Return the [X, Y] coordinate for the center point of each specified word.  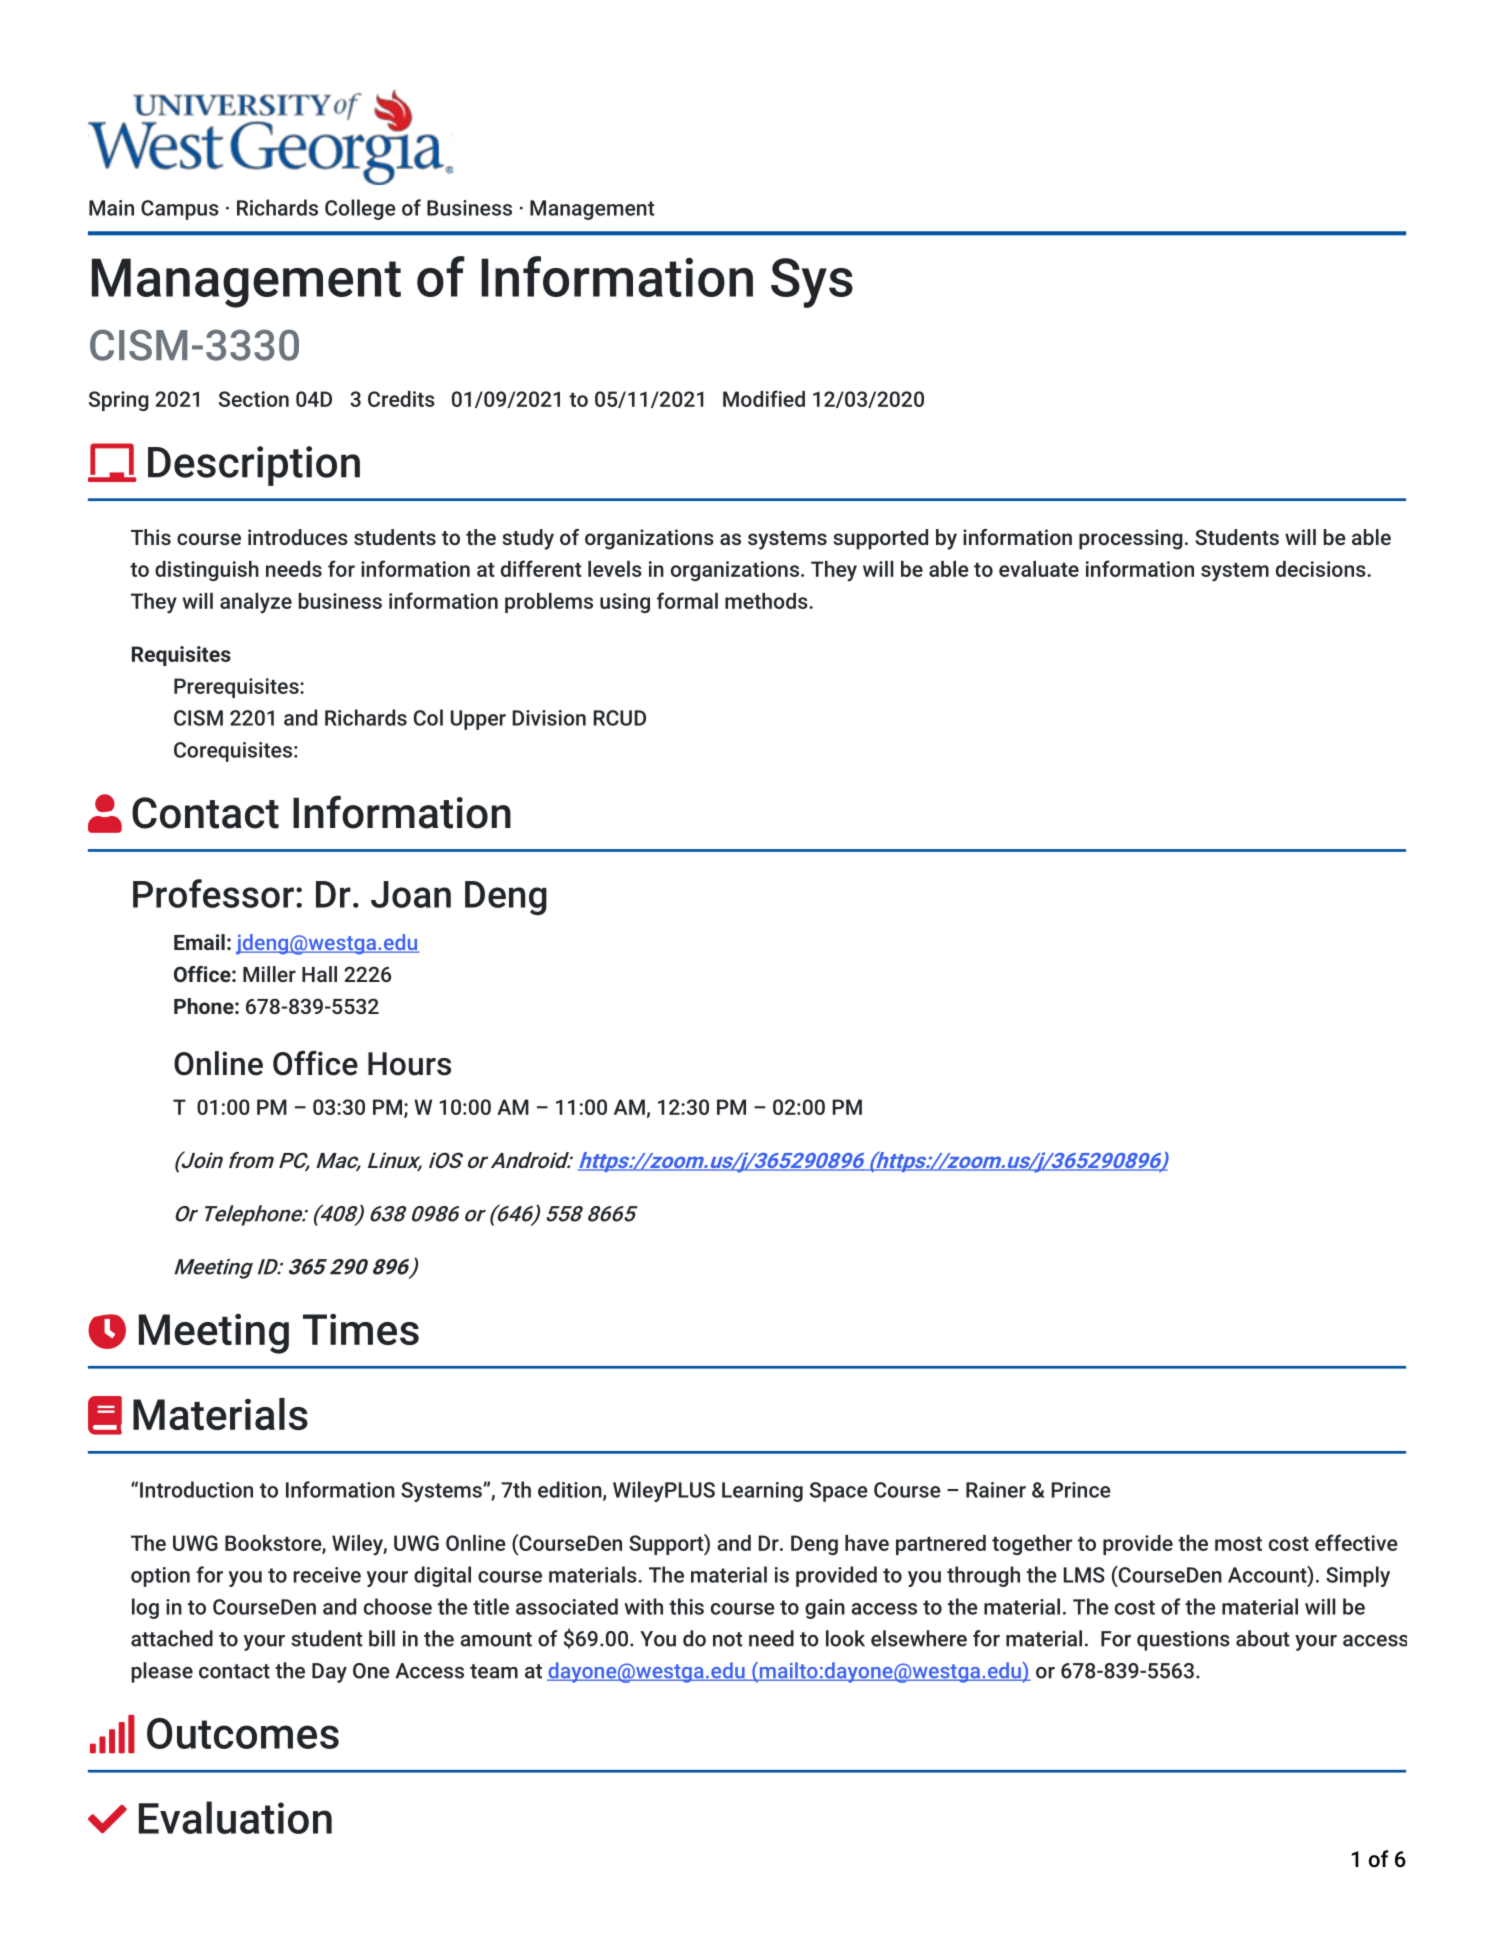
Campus [180, 210]
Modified [764, 398]
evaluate [1039, 569]
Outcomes [243, 1733]
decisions [1322, 569]
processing [1131, 539]
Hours [409, 1064]
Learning [762, 1492]
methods [767, 601]
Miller [269, 974]
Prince [1081, 1490]
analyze [256, 603]
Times [361, 1329]
